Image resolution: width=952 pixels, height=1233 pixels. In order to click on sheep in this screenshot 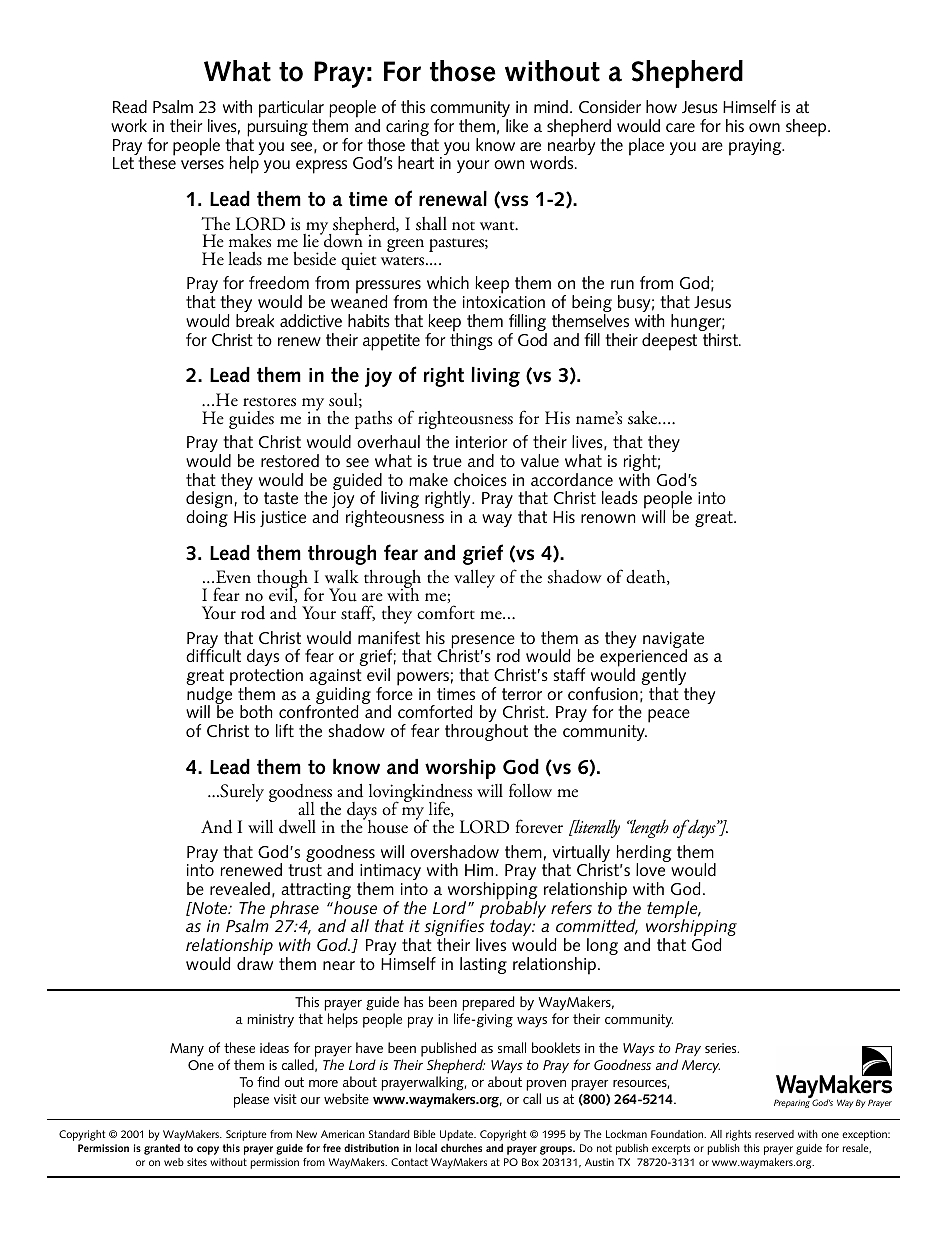, I will do `click(807, 128)`.
